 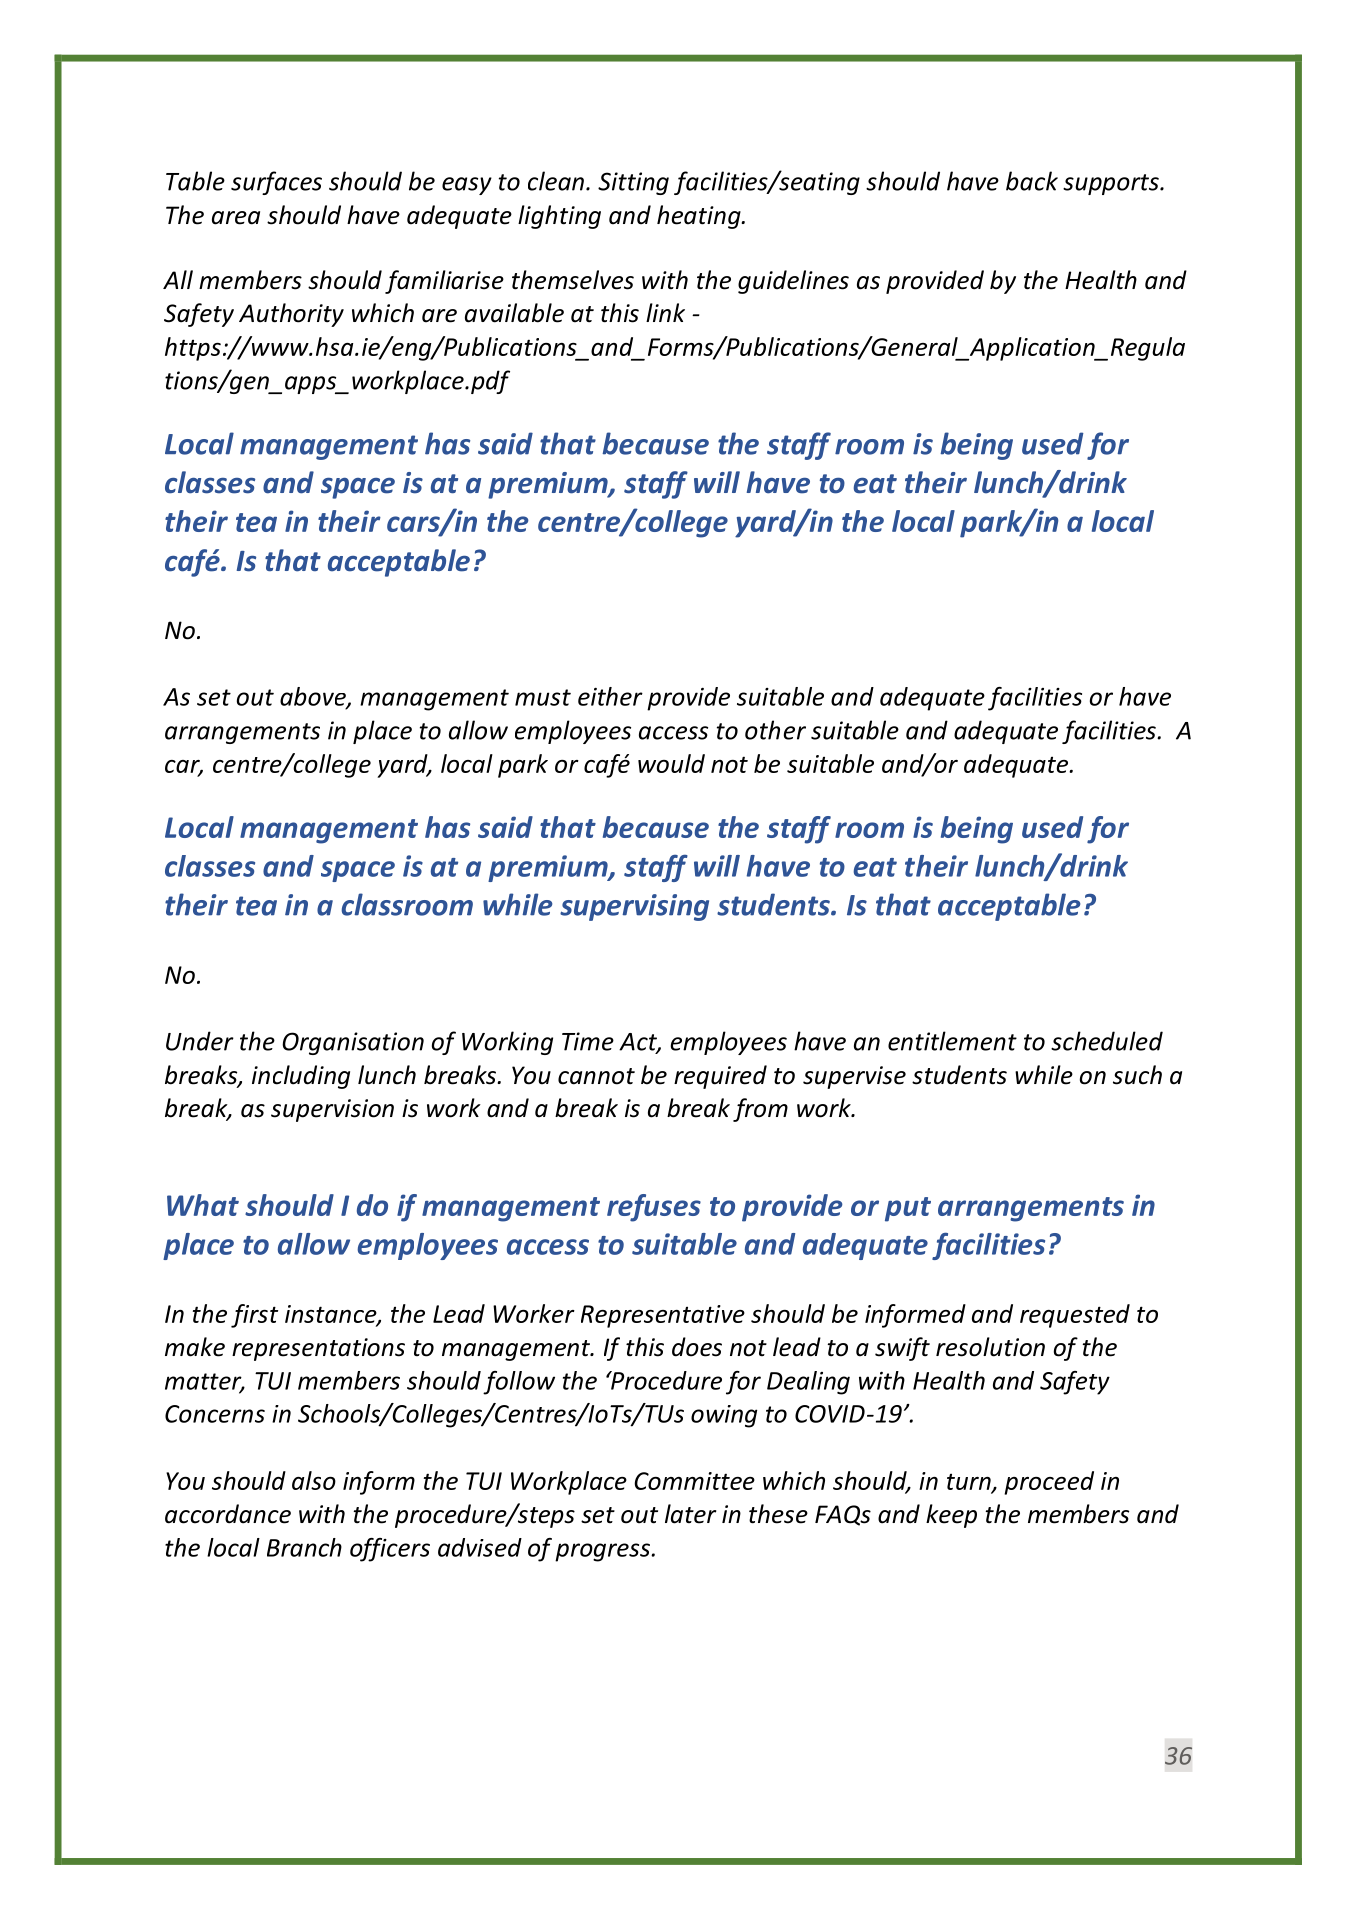 I want to click on including, so click(x=301, y=1077).
